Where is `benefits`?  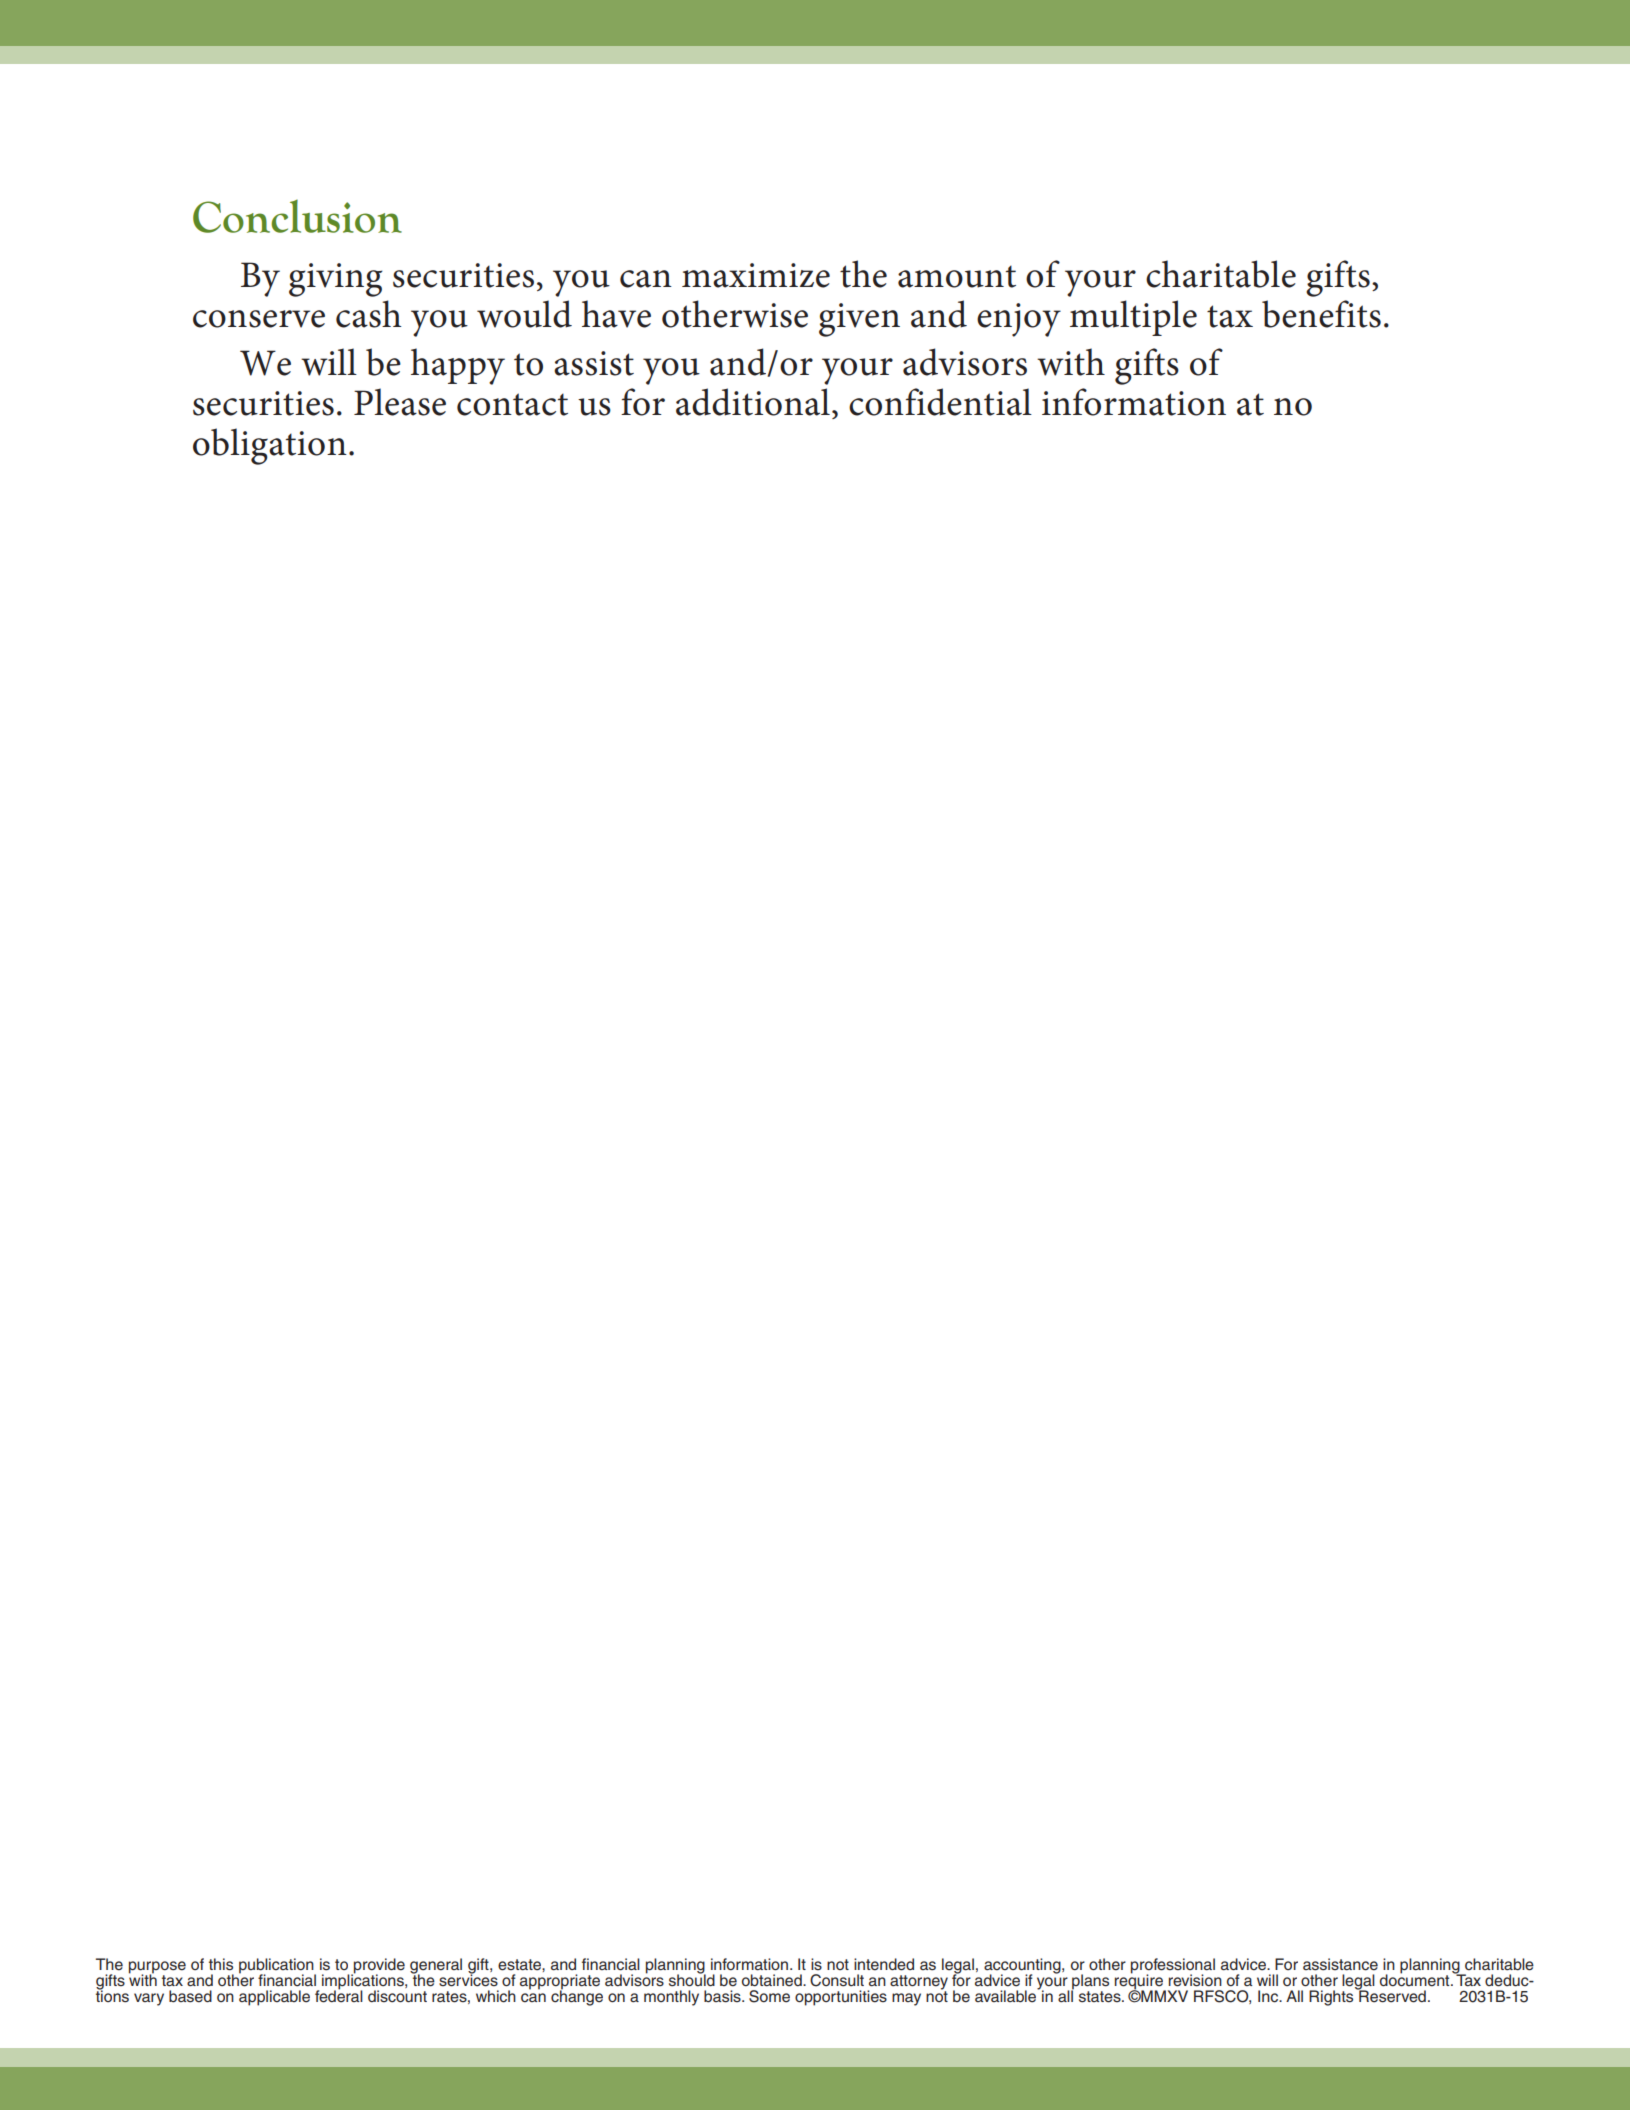
benefits is located at coordinates (1321, 314).
